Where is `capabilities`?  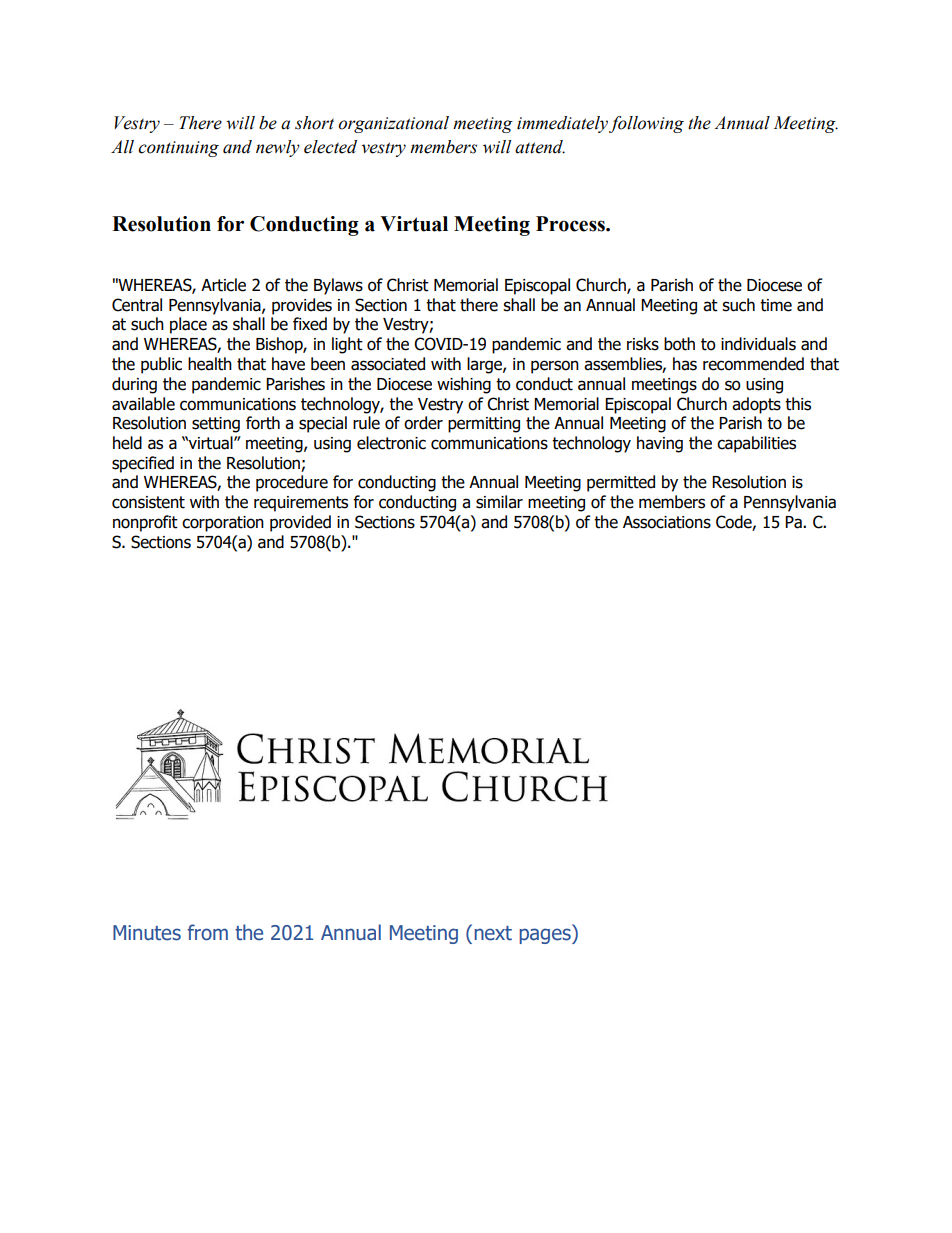 capabilities is located at coordinates (756, 444).
